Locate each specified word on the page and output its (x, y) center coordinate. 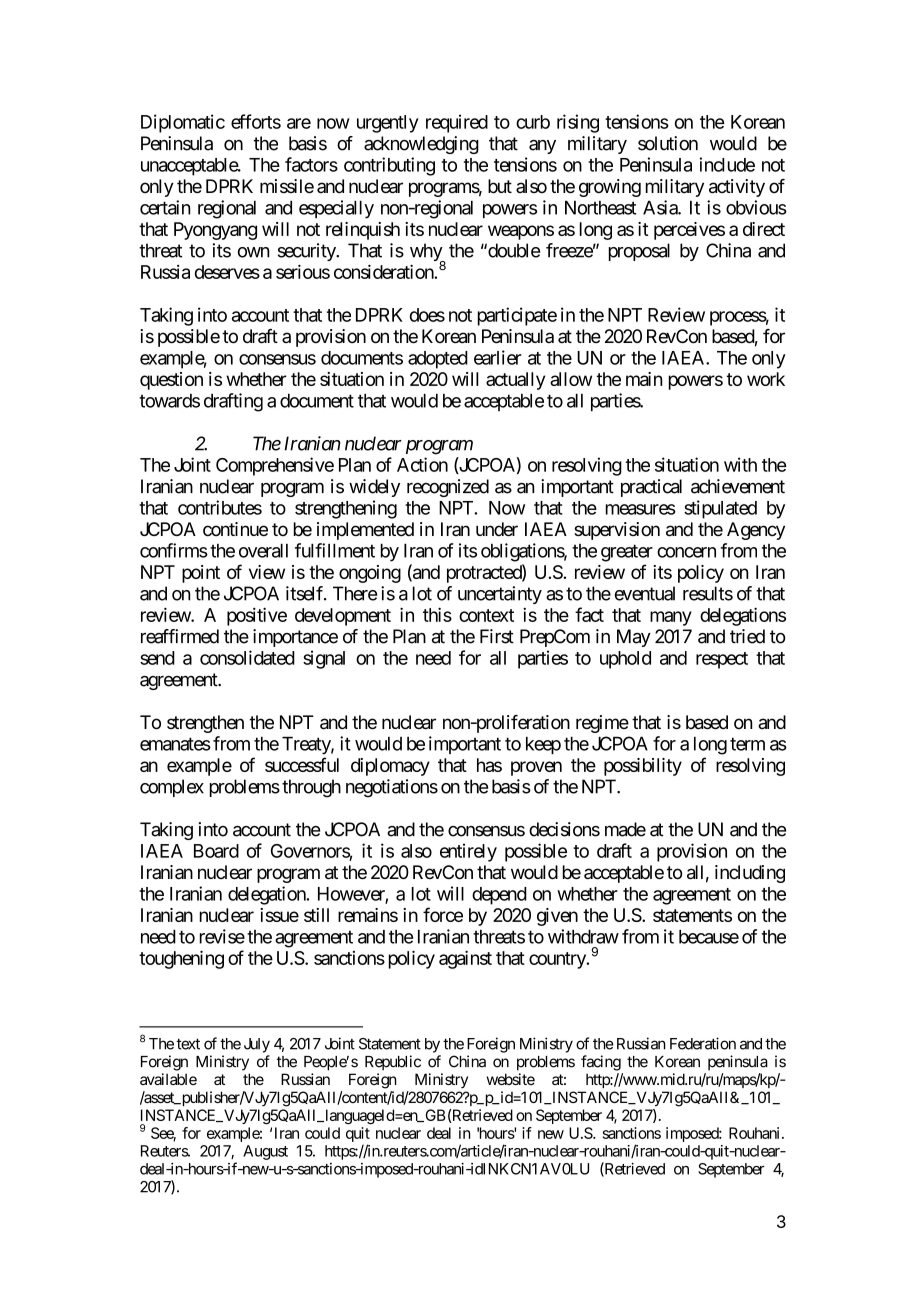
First (497, 636)
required (457, 123)
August (265, 1152)
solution (668, 143)
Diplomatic (183, 123)
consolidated (247, 657)
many (671, 618)
